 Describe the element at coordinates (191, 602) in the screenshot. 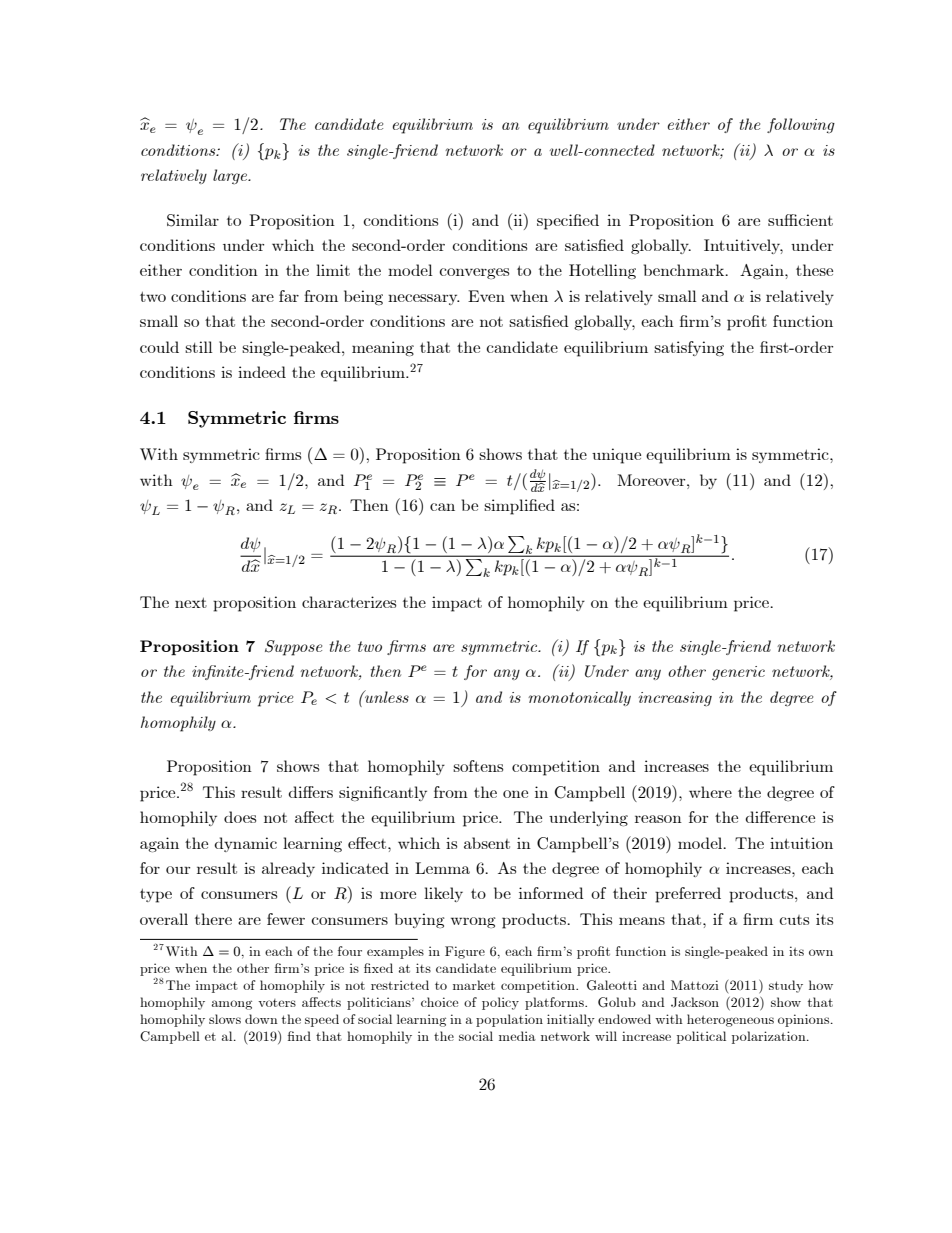

I see `next` at that location.
